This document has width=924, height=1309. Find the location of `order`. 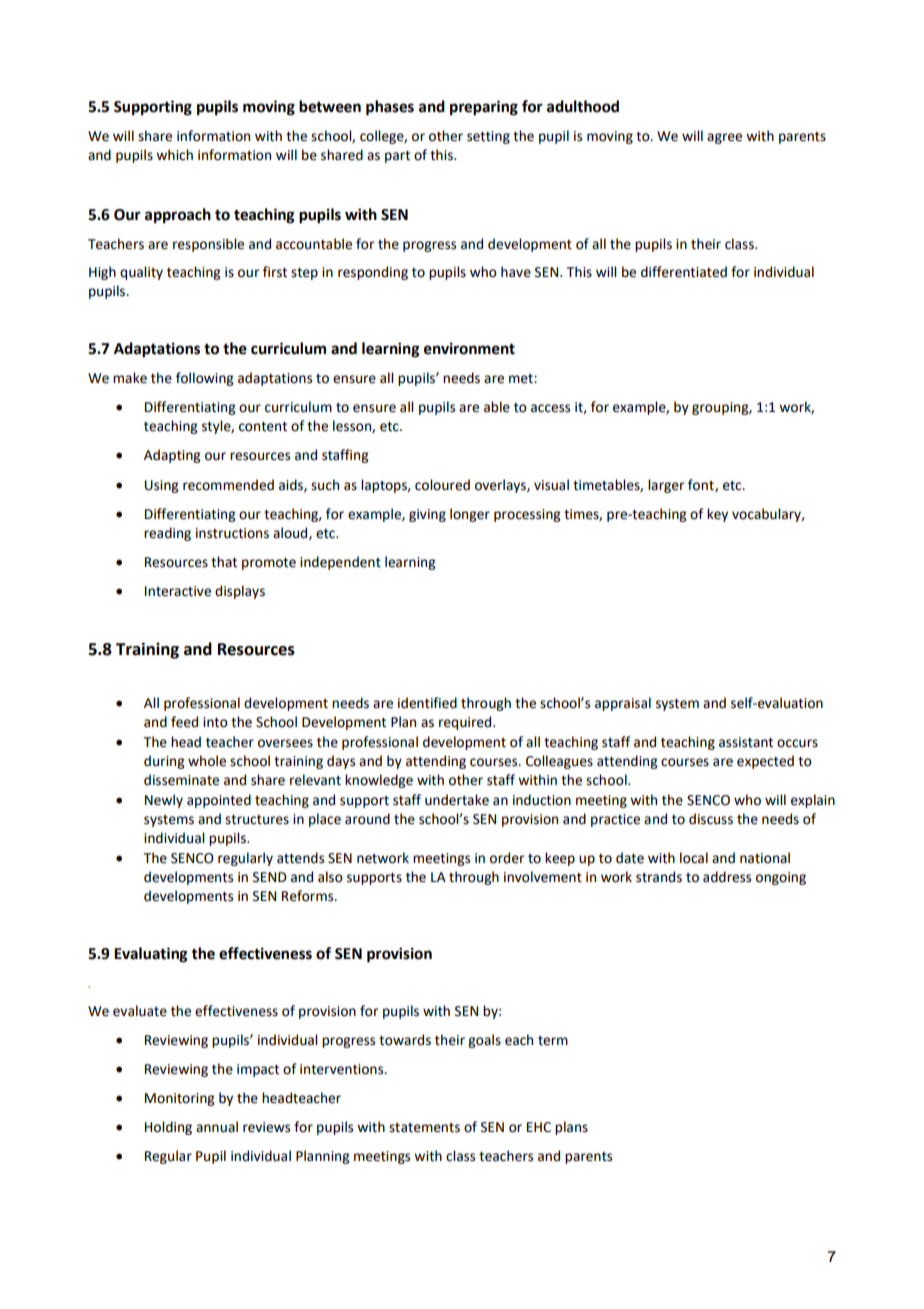

order is located at coordinates (507, 858).
